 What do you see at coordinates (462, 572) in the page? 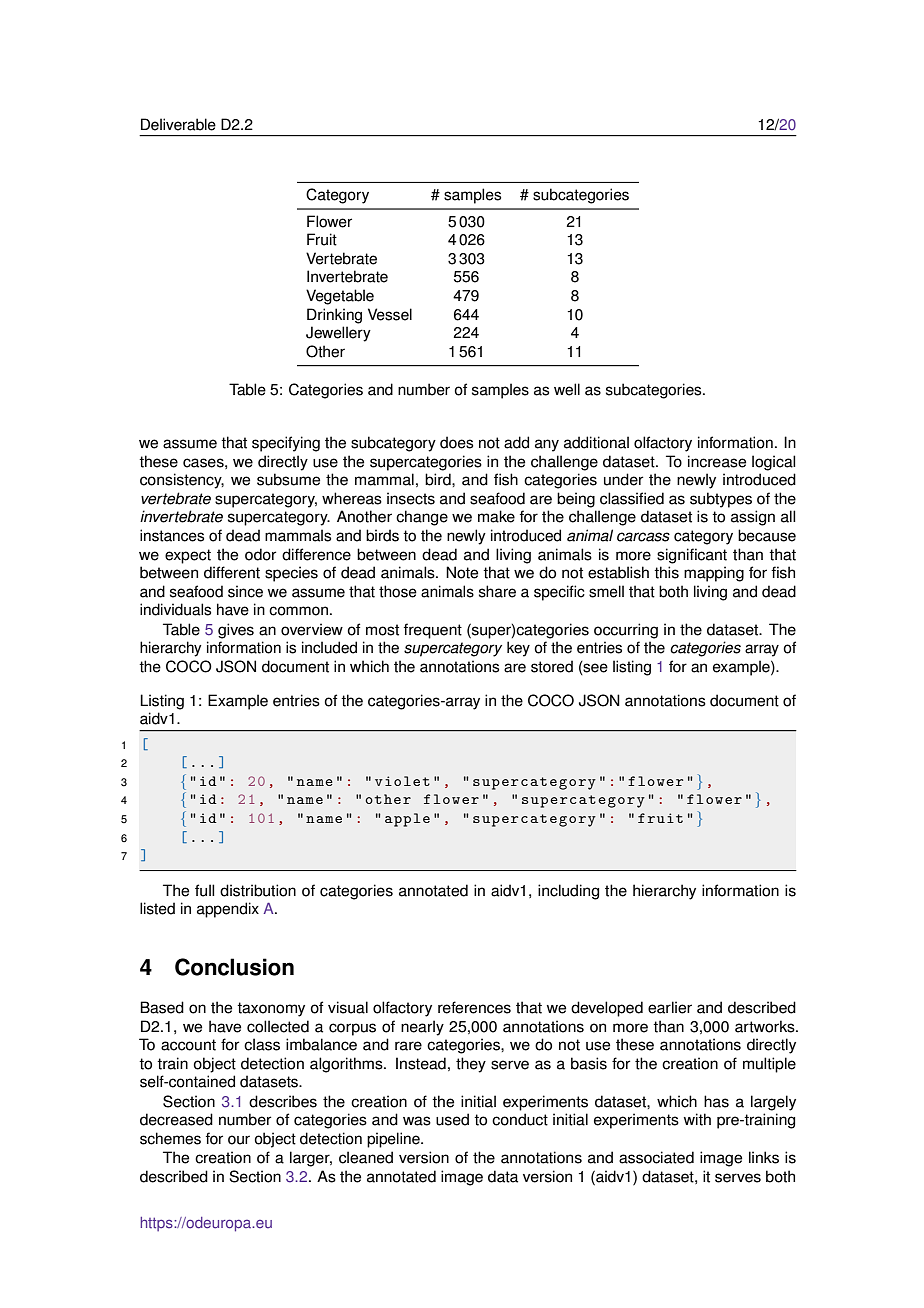
I see `Note` at bounding box center [462, 572].
